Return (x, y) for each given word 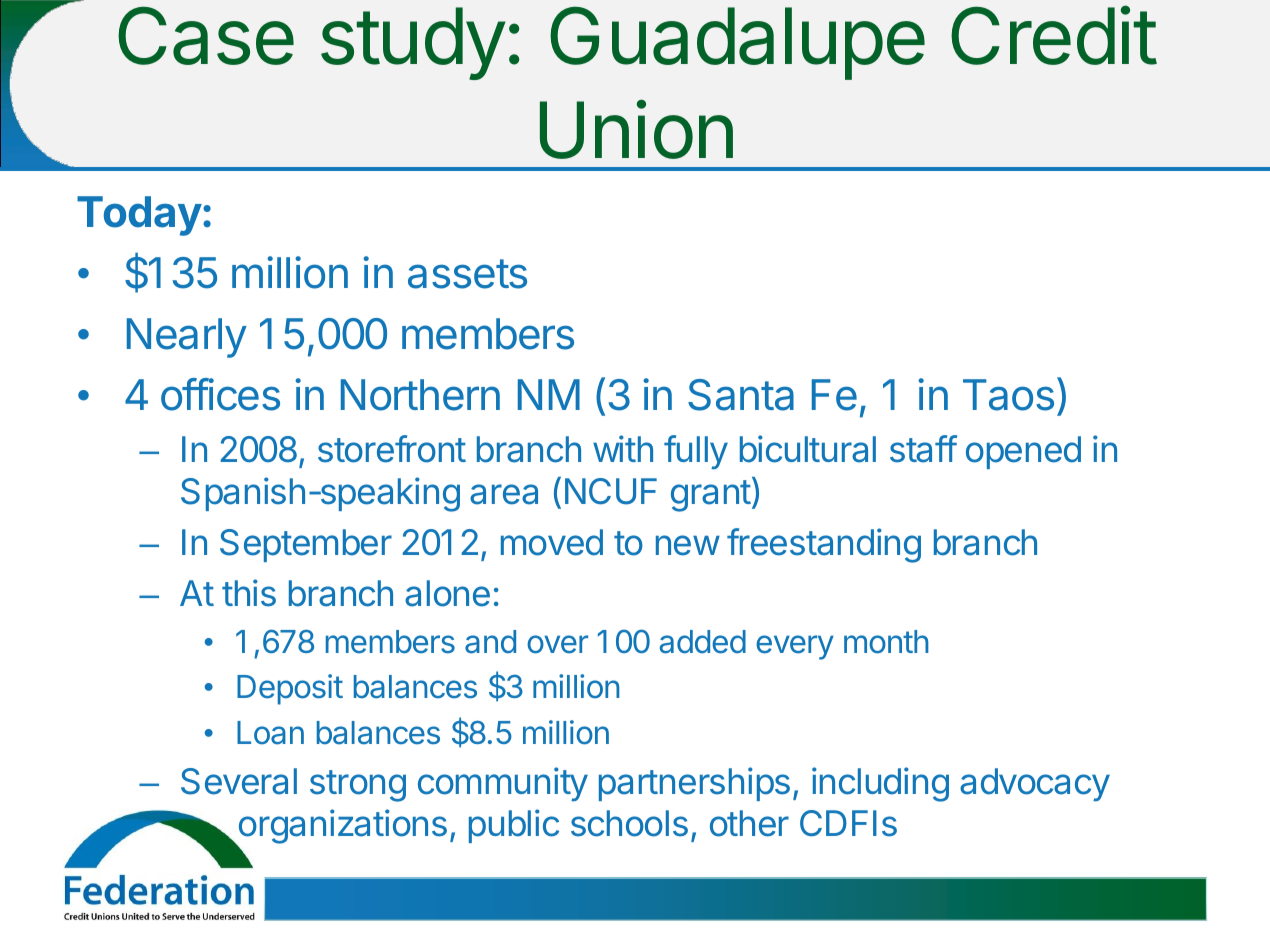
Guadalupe (737, 43)
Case (206, 35)
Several (239, 781)
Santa (741, 395)
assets (467, 274)
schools (629, 823)
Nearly (187, 338)
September (306, 545)
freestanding (824, 545)
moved (552, 542)
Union (636, 129)
